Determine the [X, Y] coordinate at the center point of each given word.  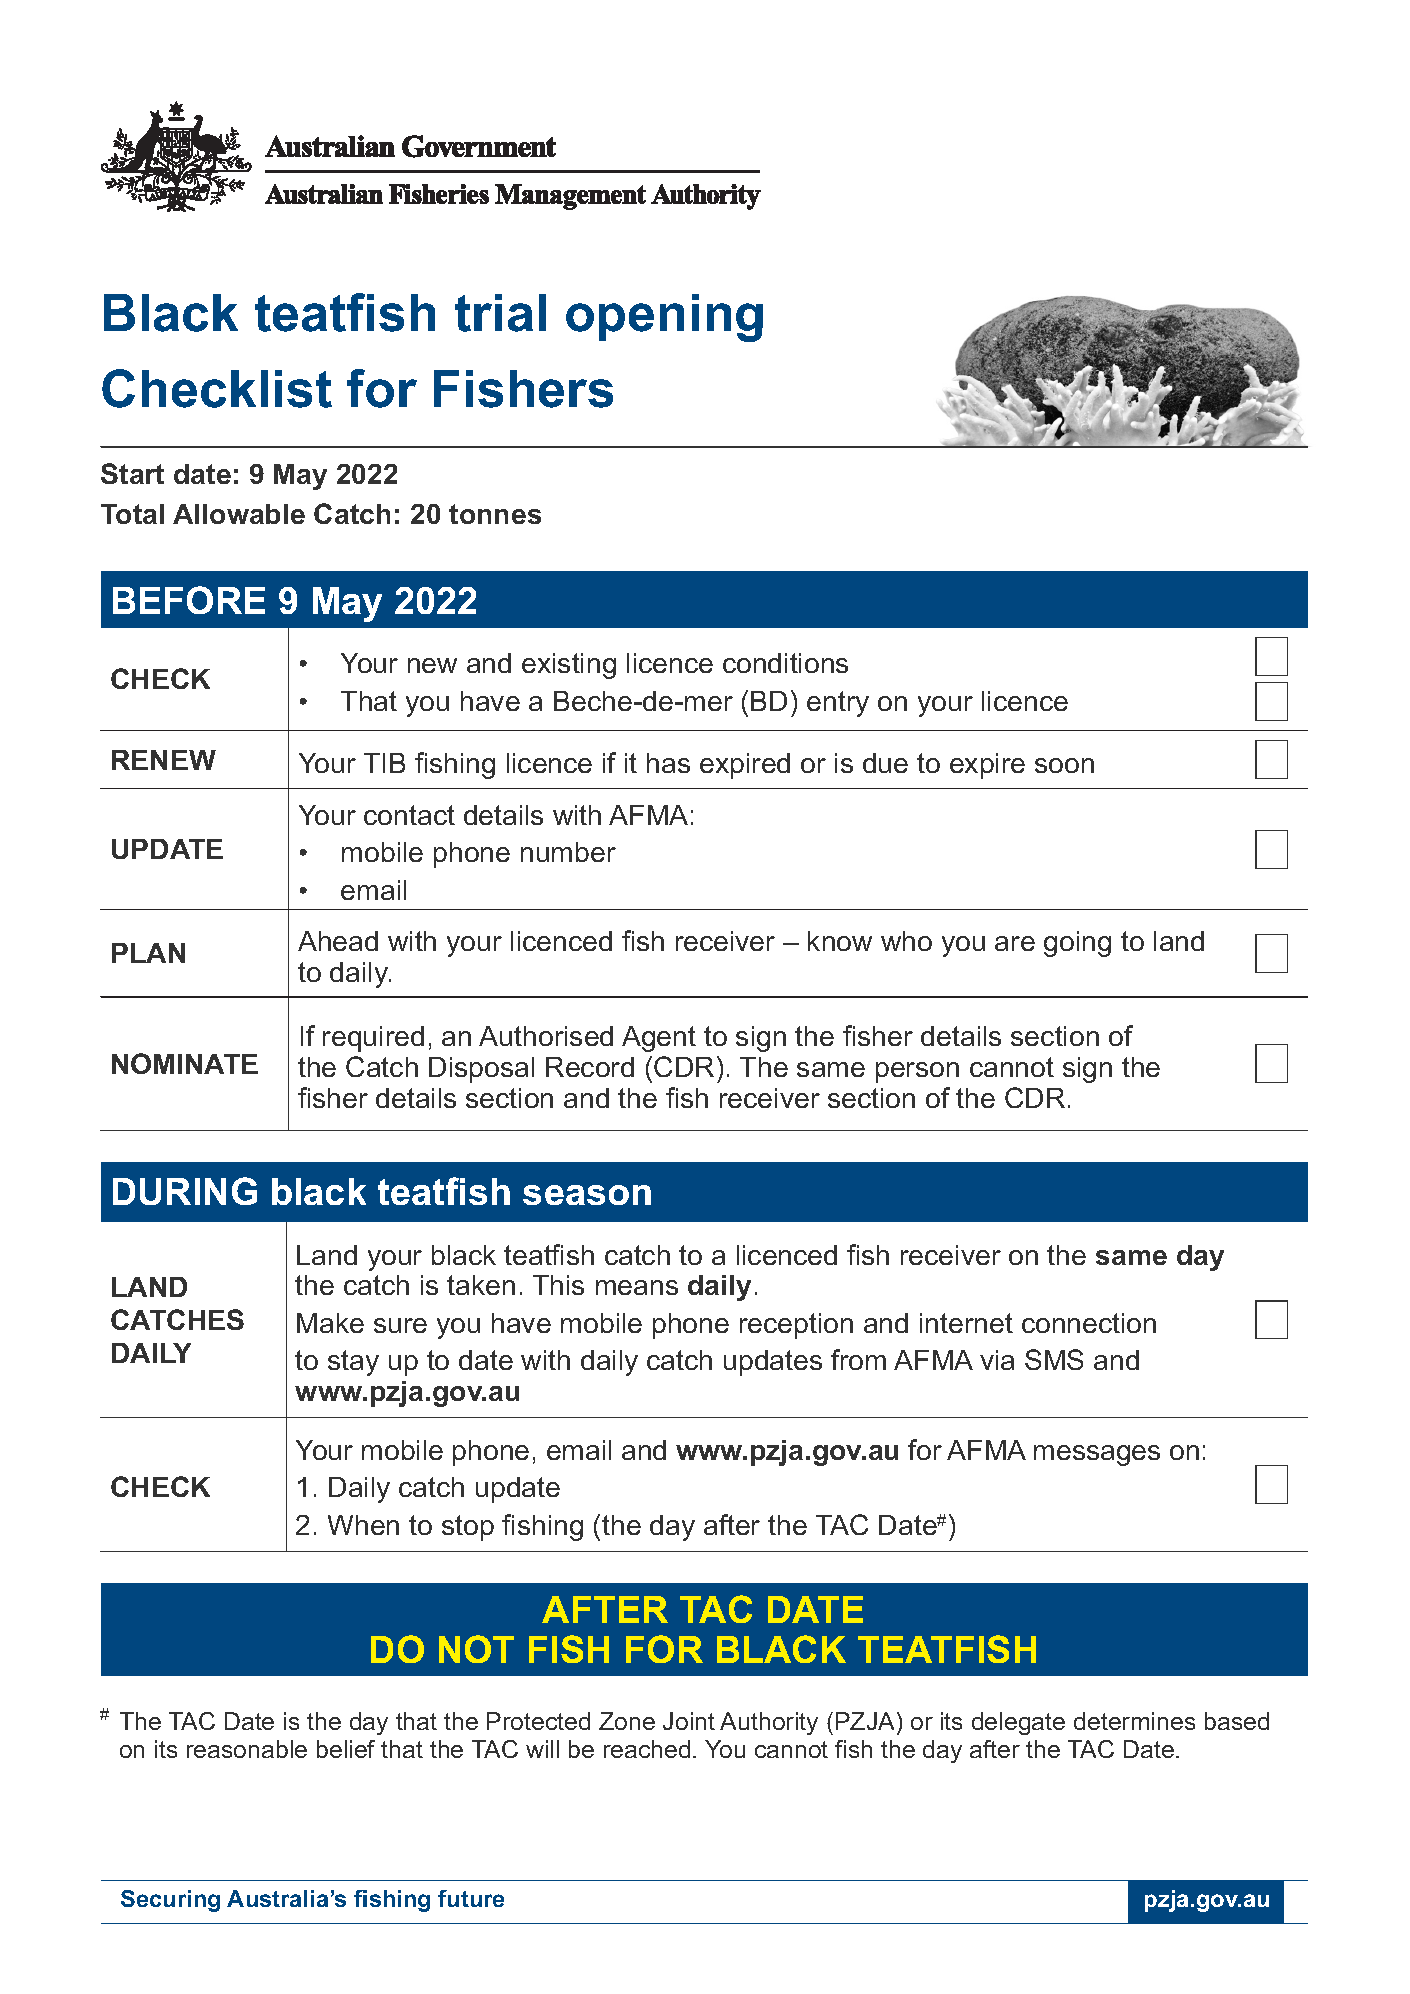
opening [664, 318]
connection [1089, 1323]
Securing [170, 1901]
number [568, 852]
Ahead [338, 941]
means [637, 1287]
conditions [785, 663]
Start [132, 473]
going [1077, 944]
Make [330, 1323]
